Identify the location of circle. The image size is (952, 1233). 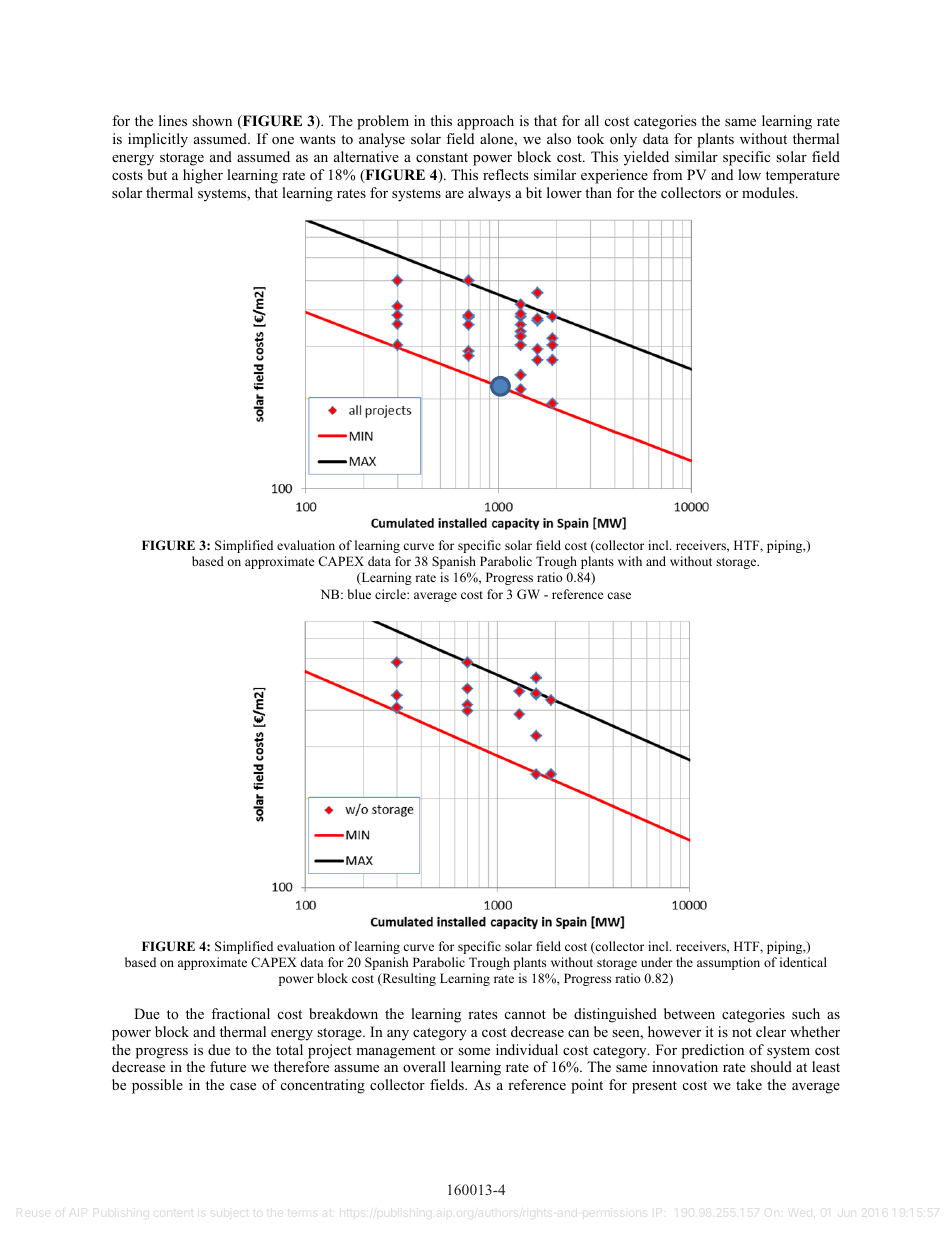
(391, 594).
